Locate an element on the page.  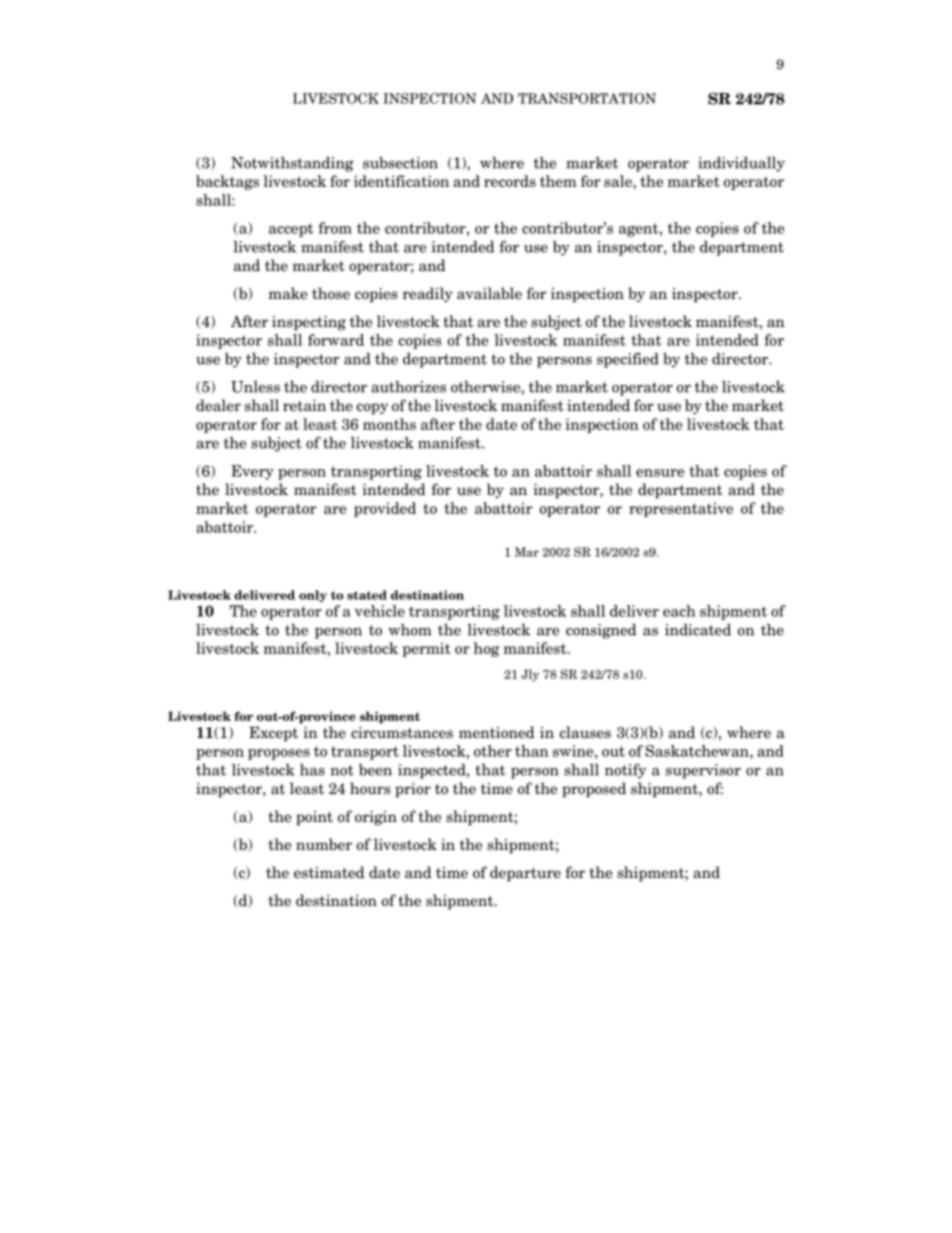
Notwithstanding is located at coordinates (292, 164).
